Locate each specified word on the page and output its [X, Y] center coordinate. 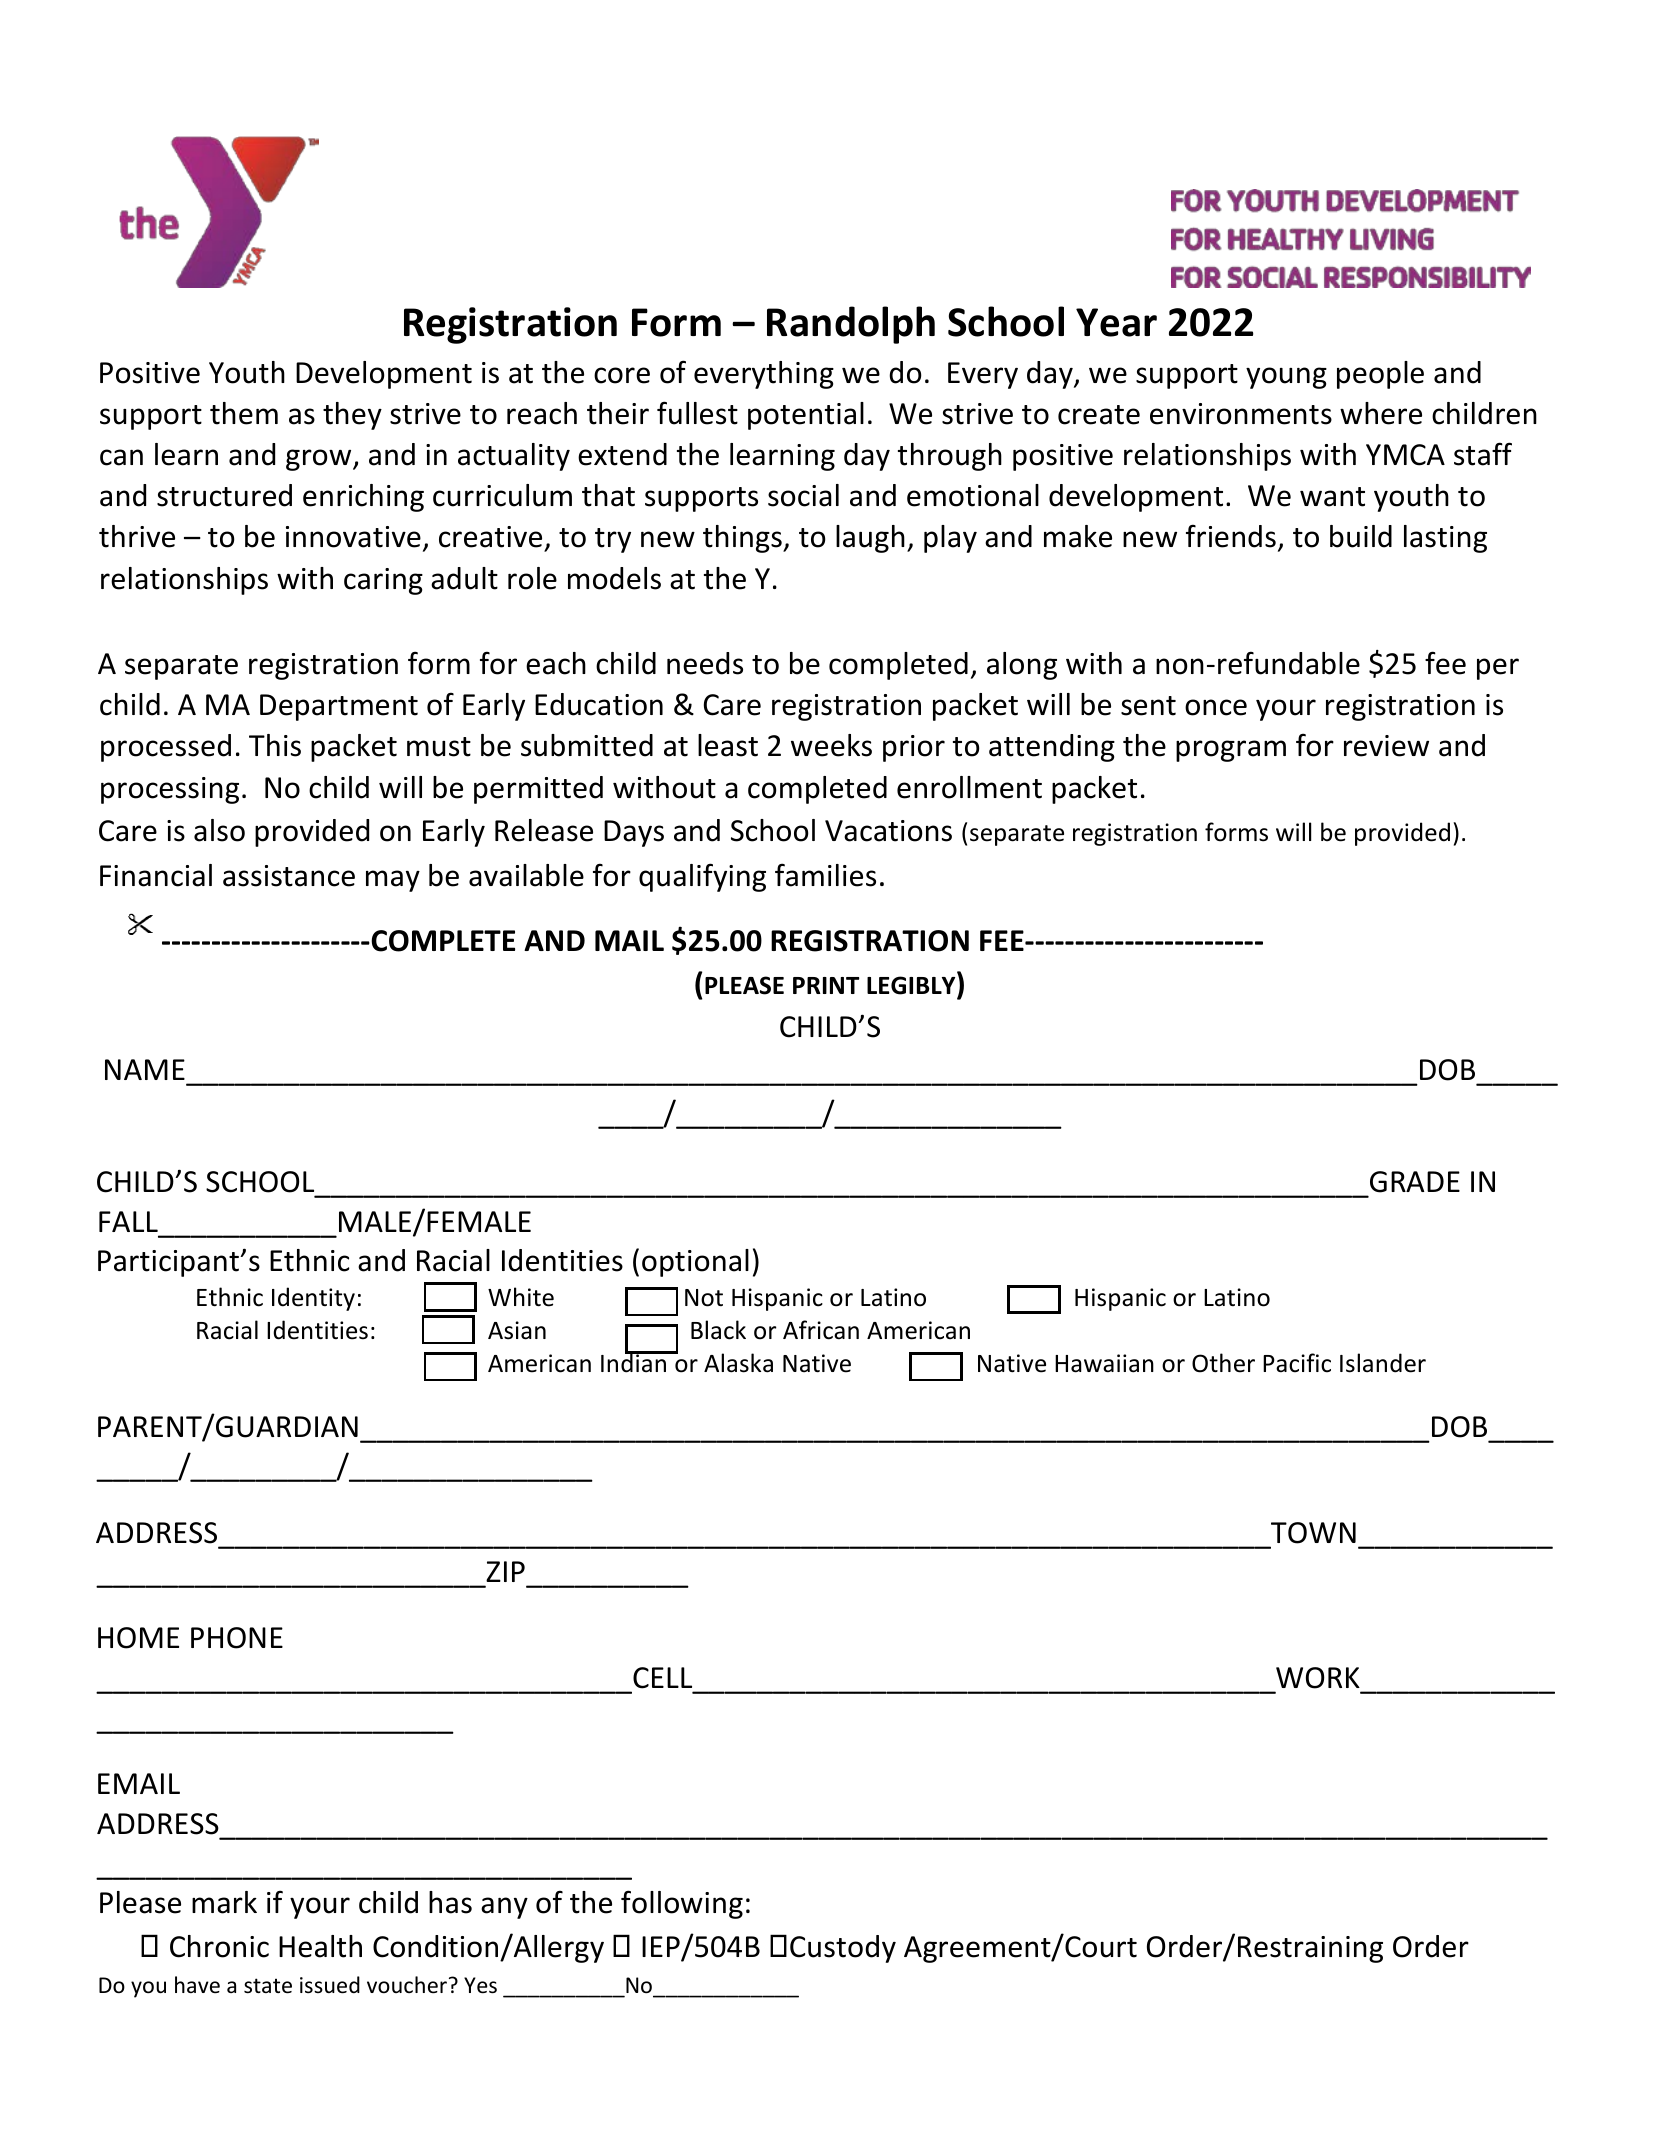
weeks [831, 745]
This [275, 745]
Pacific [1297, 1363]
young [1286, 378]
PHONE [237, 1638]
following [682, 1904]
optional [695, 1263]
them [244, 413]
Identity [313, 1299]
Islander [1383, 1363]
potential [806, 416]
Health [320, 1946]
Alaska [738, 1363]
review [1386, 746]
